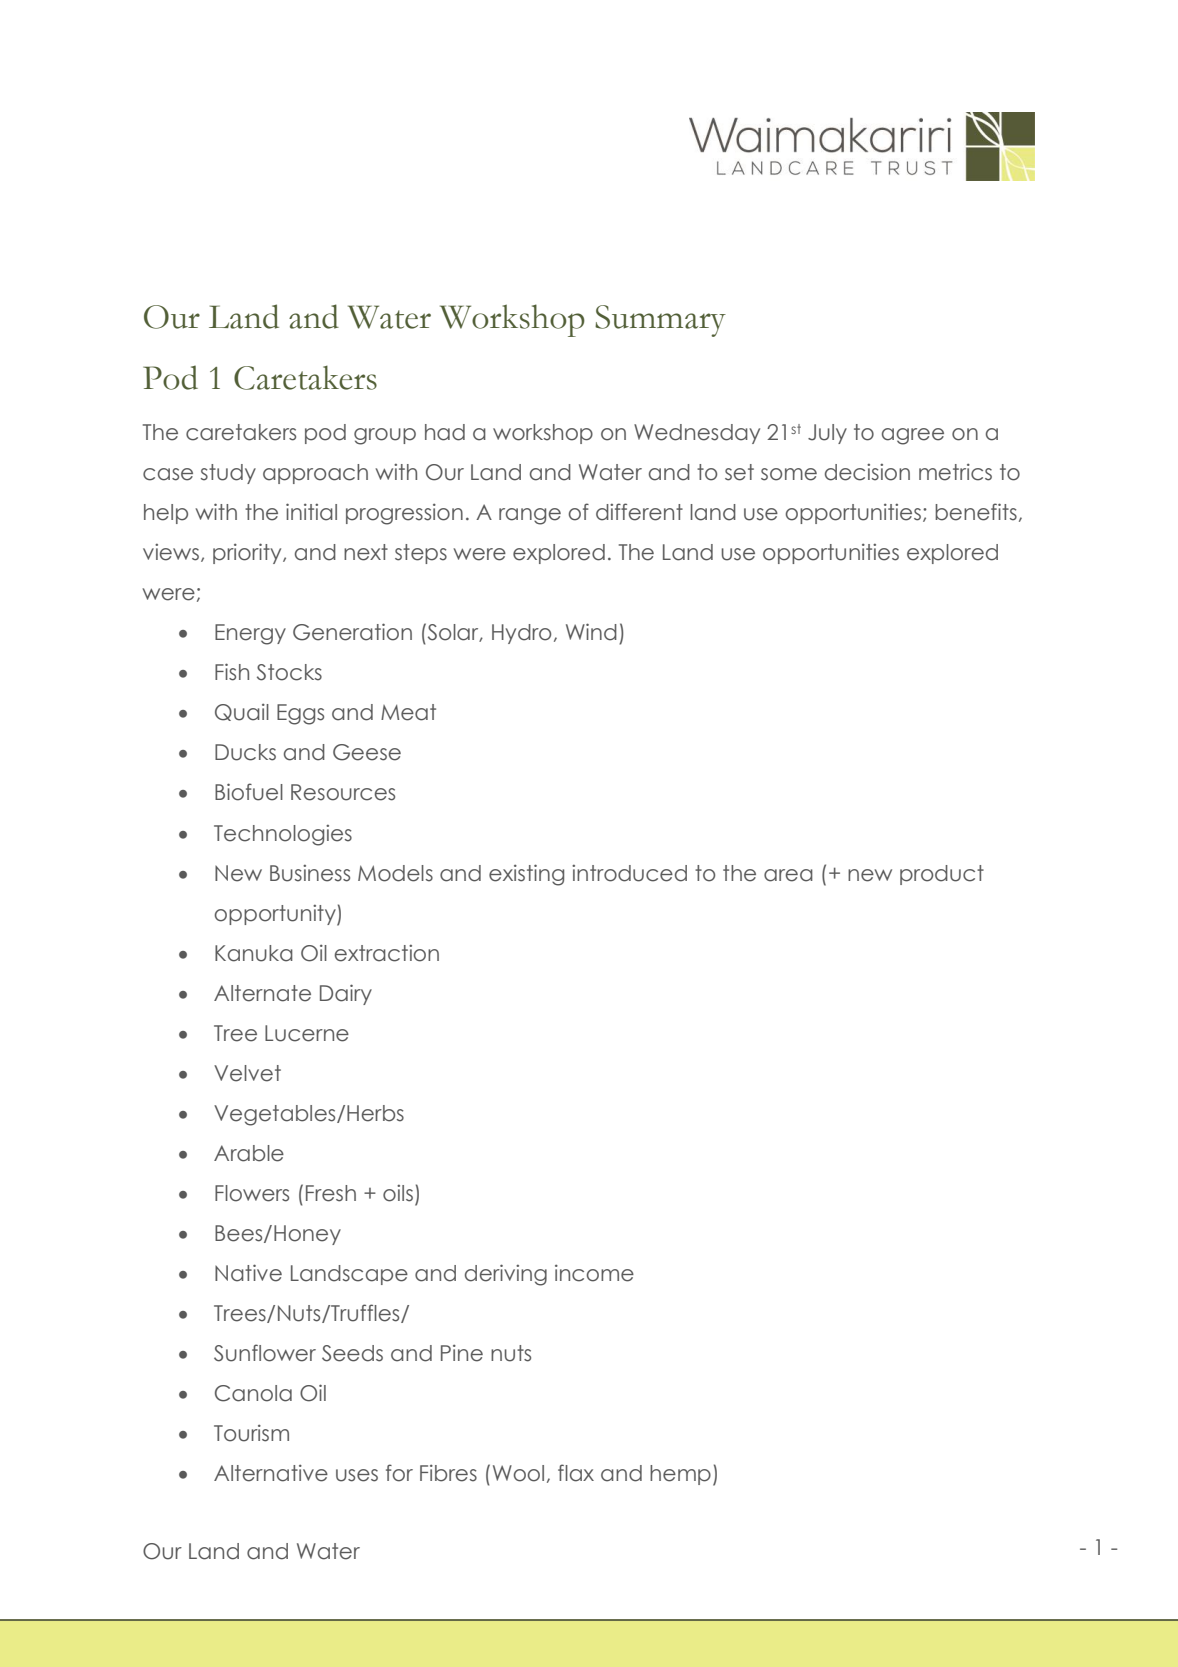 The image size is (1178, 1667). I want to click on agree, so click(913, 436).
